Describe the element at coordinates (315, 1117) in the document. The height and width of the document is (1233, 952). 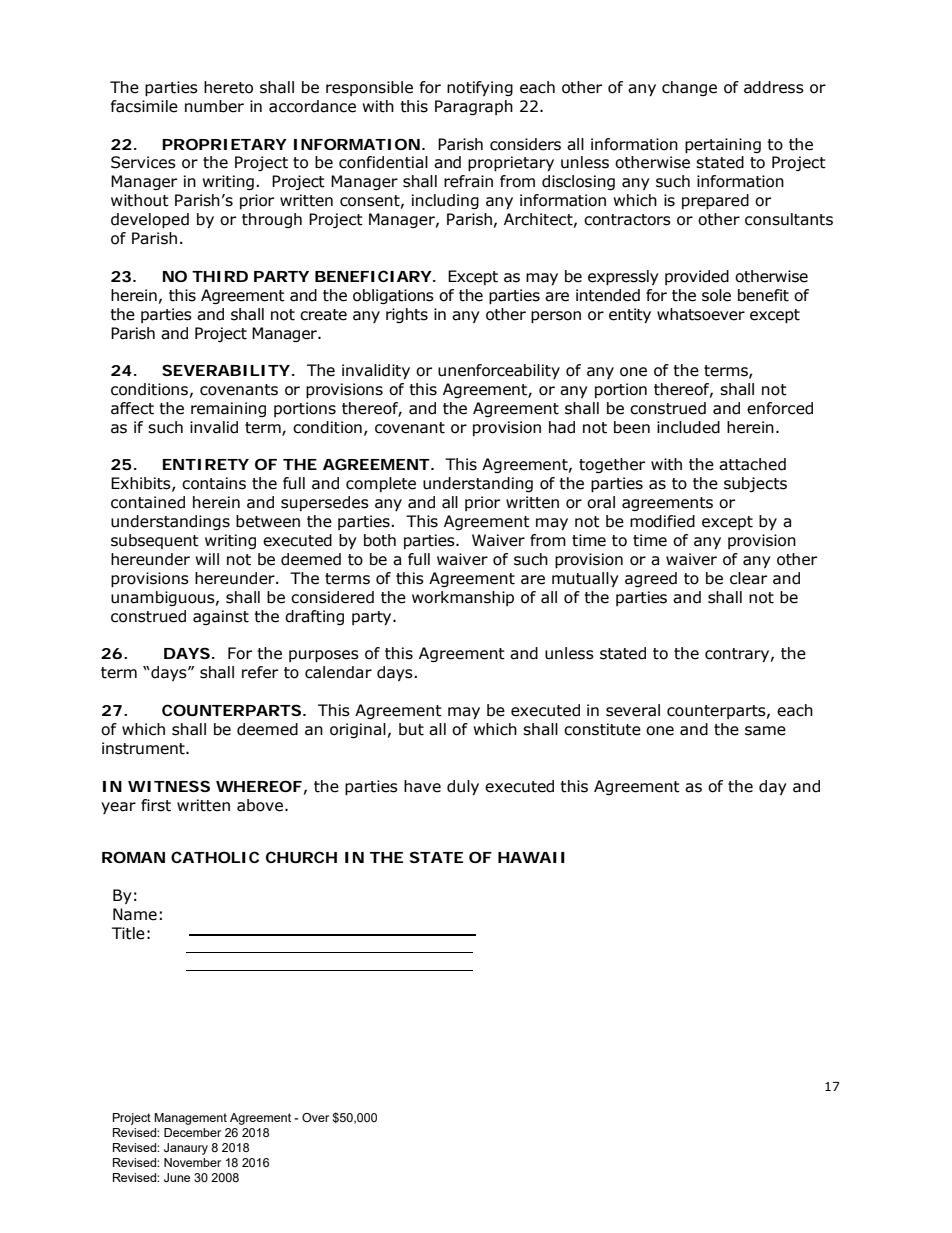
I see `Over` at that location.
